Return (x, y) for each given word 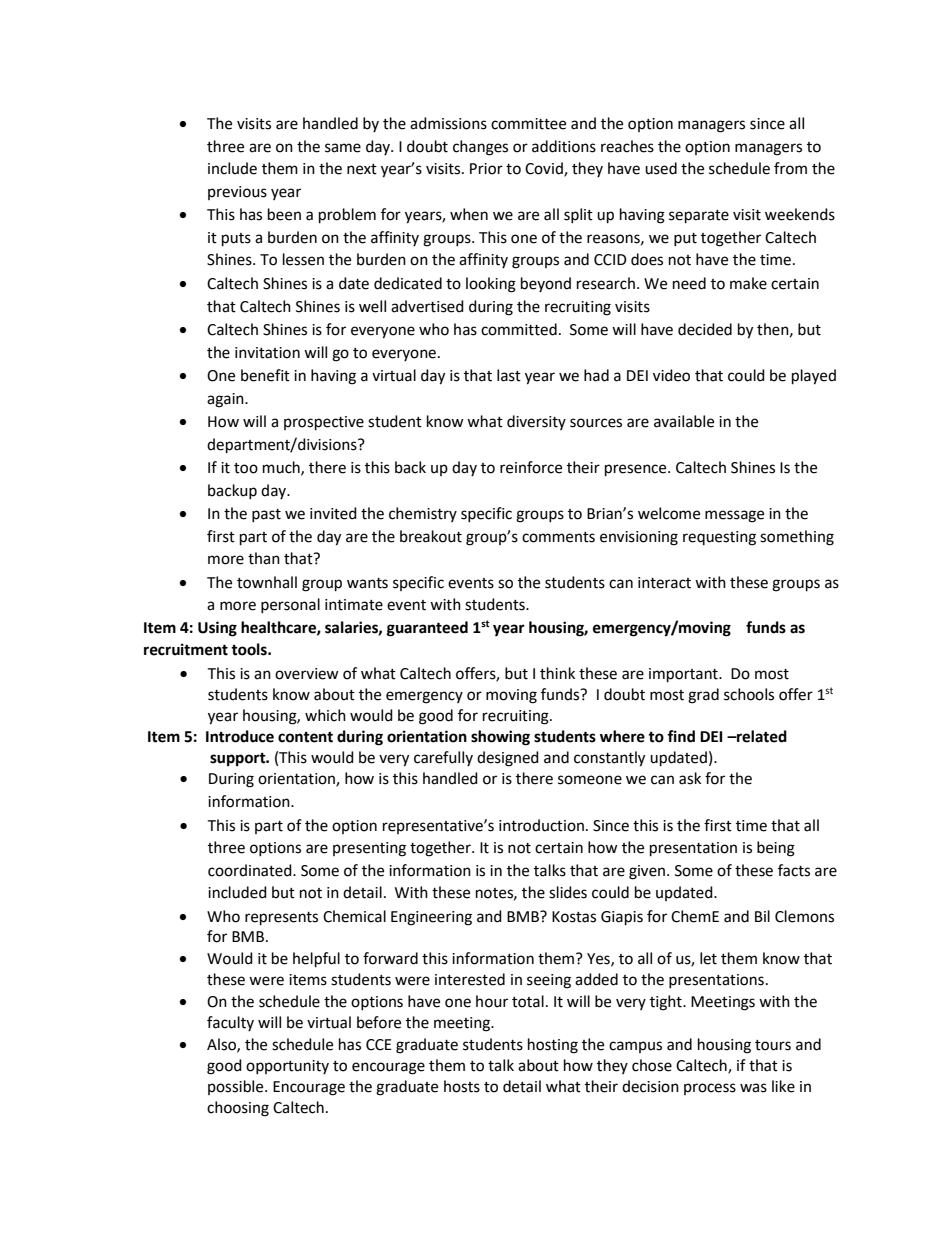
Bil (762, 916)
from (790, 168)
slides (568, 892)
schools (749, 694)
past (266, 515)
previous (237, 193)
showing (500, 738)
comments (558, 537)
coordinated (251, 870)
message (734, 516)
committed (519, 329)
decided (705, 329)
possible (237, 1087)
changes (480, 148)
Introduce (240, 736)
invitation (267, 353)
